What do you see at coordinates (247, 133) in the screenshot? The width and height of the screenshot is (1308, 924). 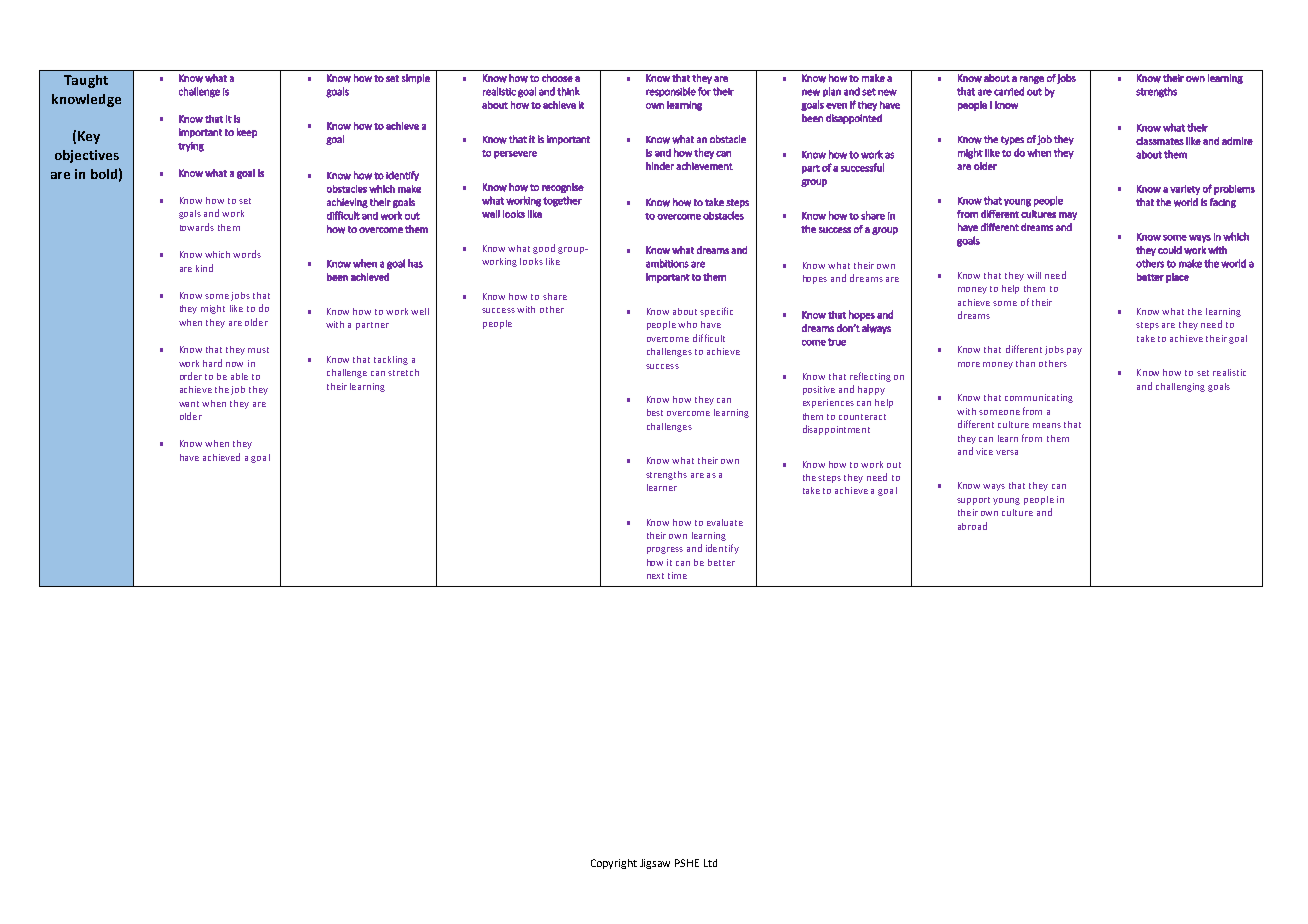 I see `keep` at bounding box center [247, 133].
